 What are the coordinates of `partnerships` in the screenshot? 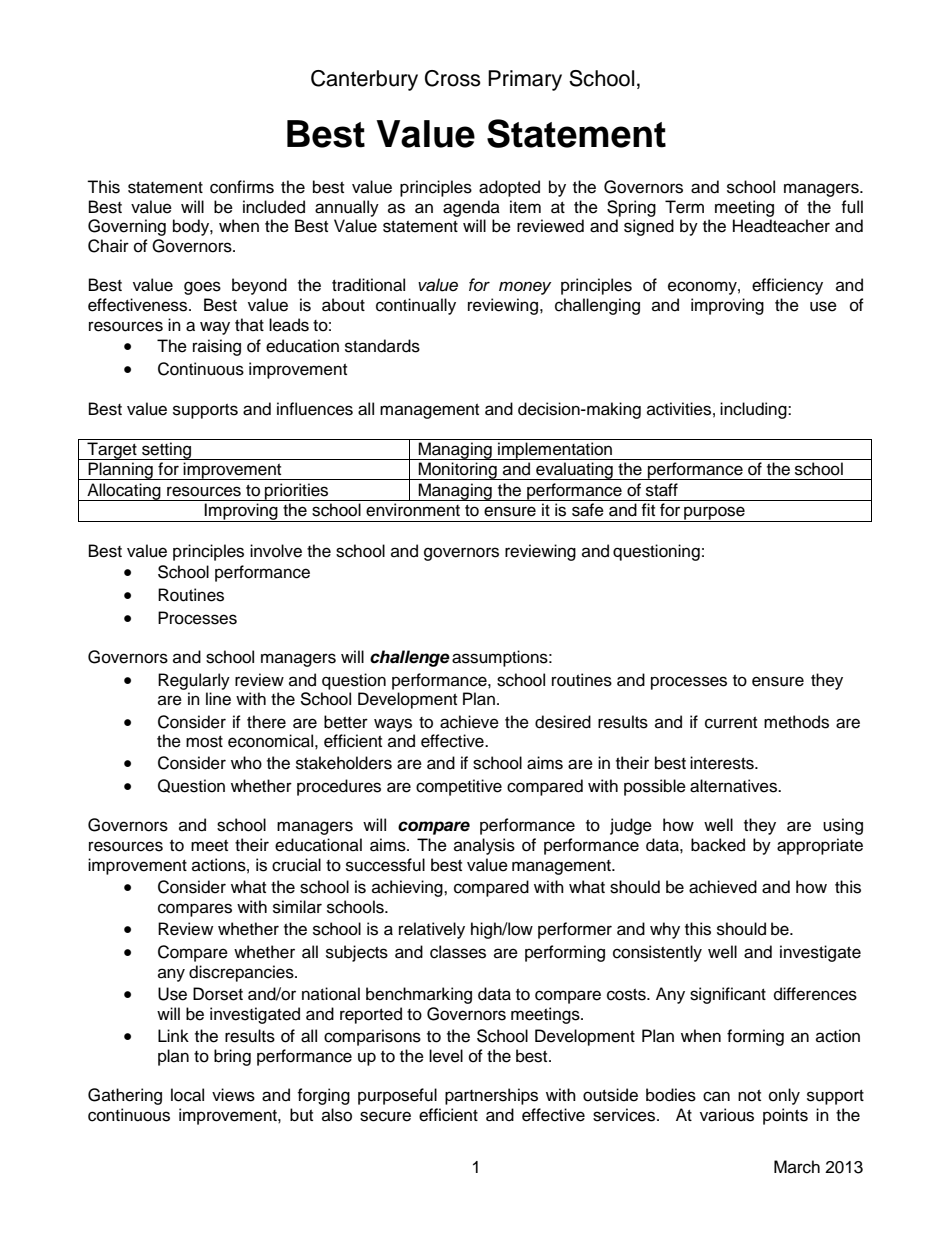 It's located at (491, 1096).
